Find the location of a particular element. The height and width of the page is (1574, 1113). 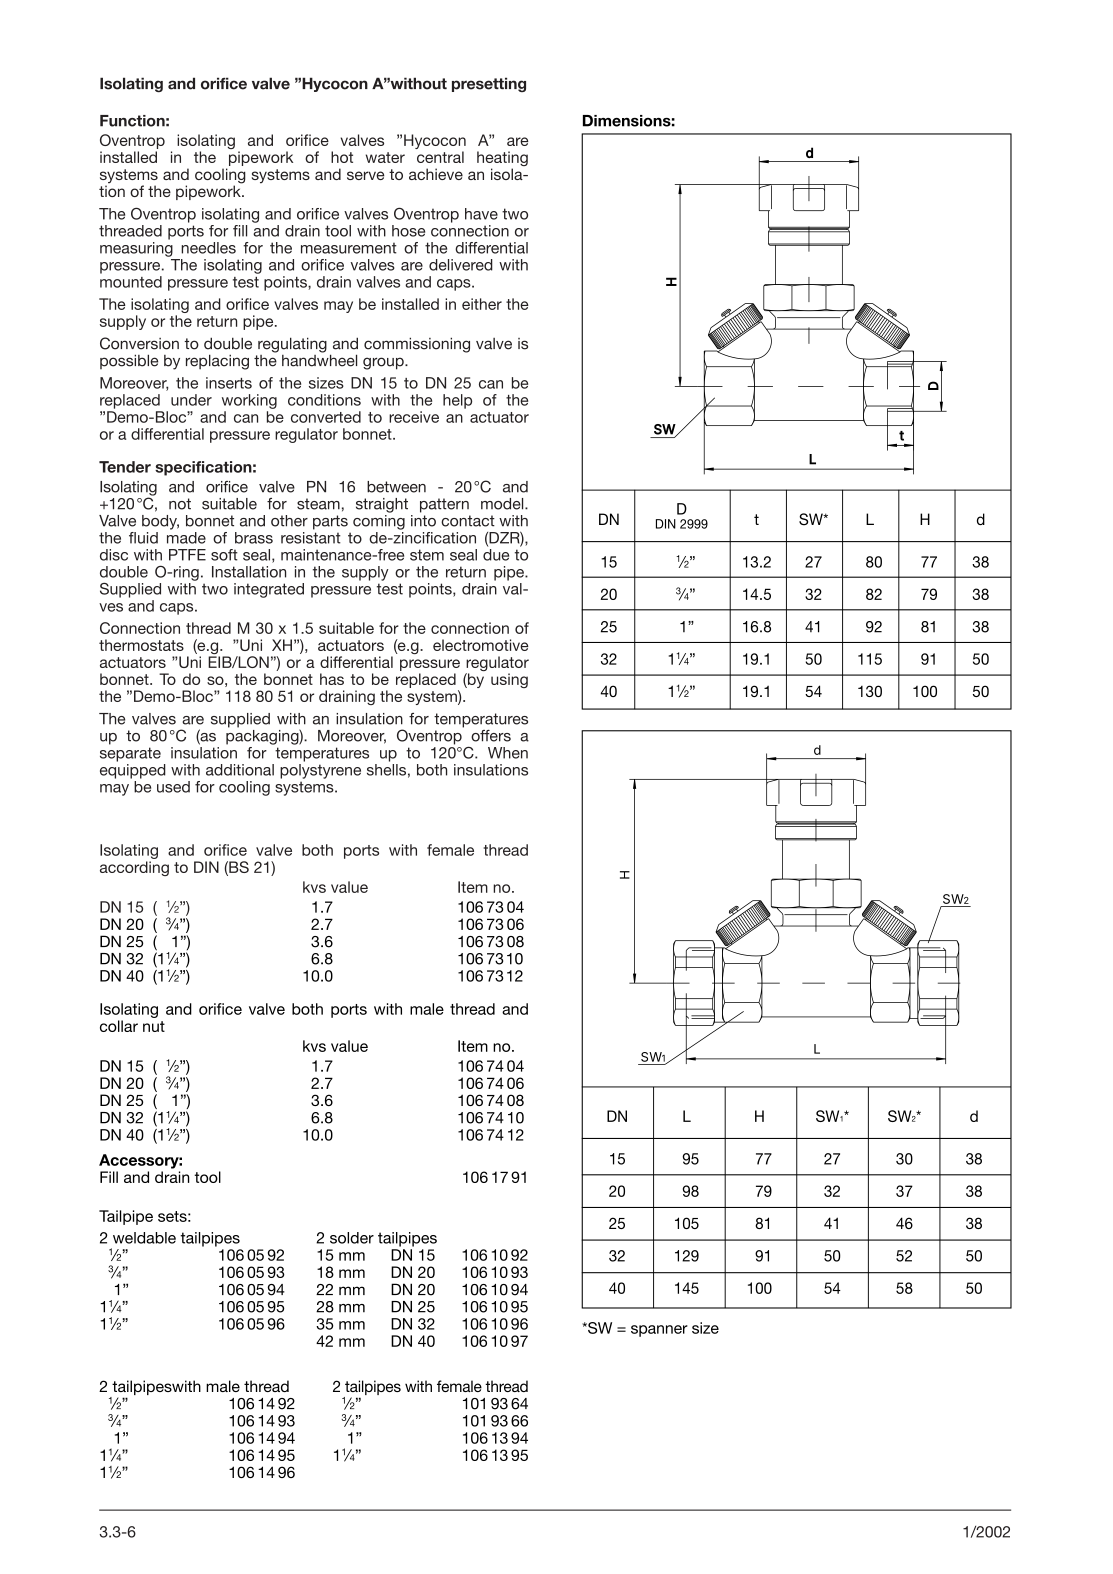

under is located at coordinates (191, 400).
